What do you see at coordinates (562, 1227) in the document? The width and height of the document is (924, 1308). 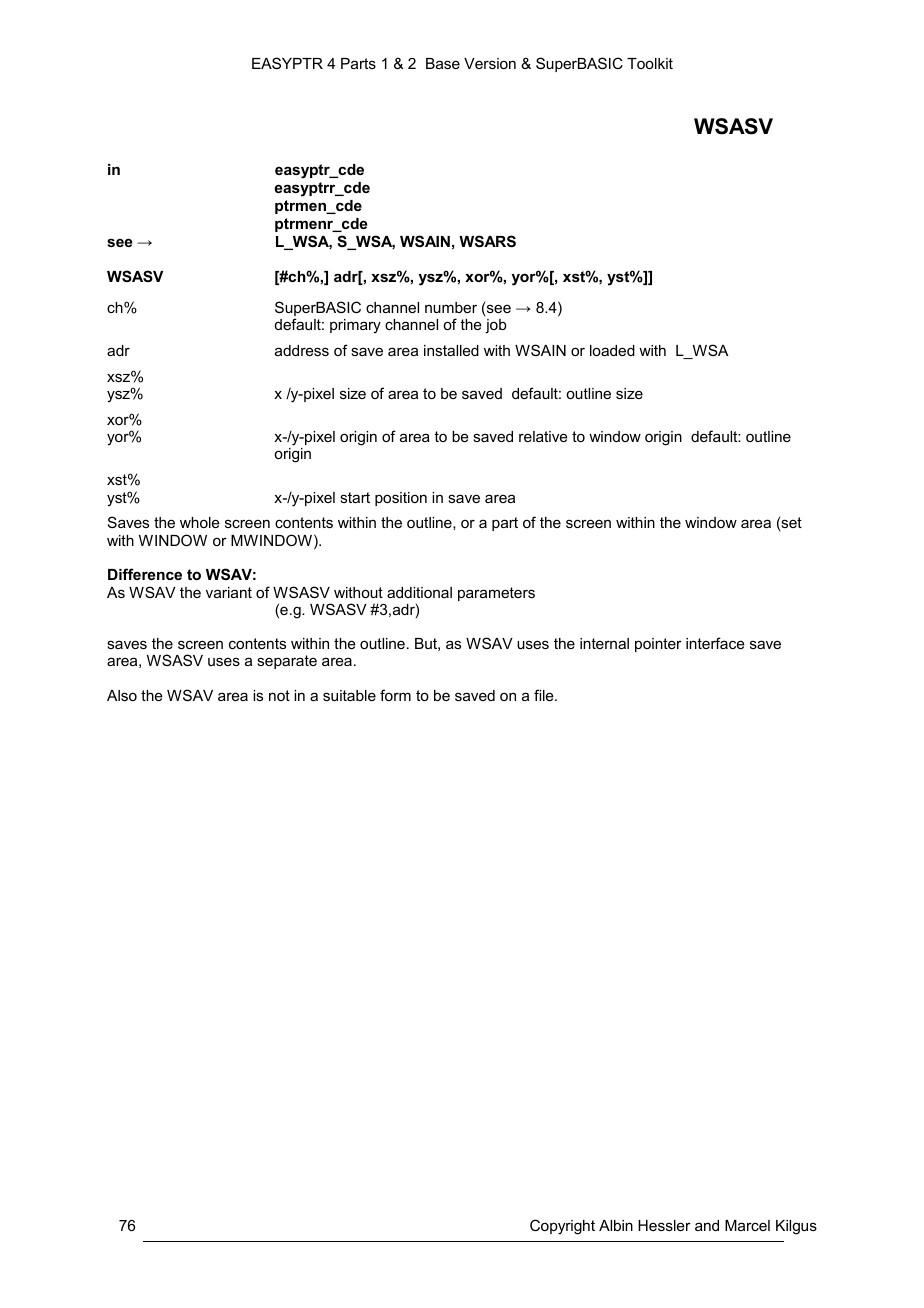 I see `Copyright` at bounding box center [562, 1227].
